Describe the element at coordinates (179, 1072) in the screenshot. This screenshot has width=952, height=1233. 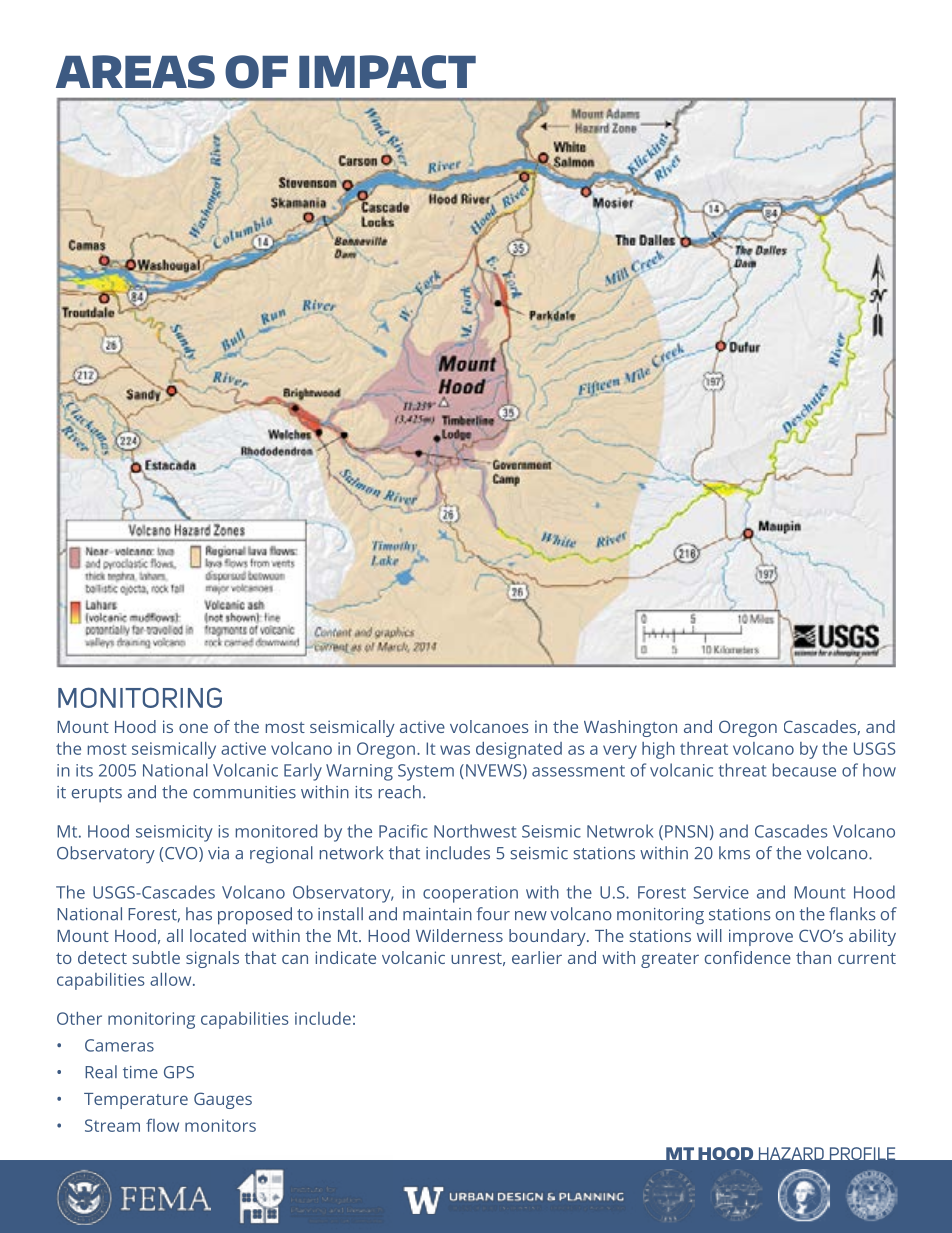
I see `GPS` at that location.
